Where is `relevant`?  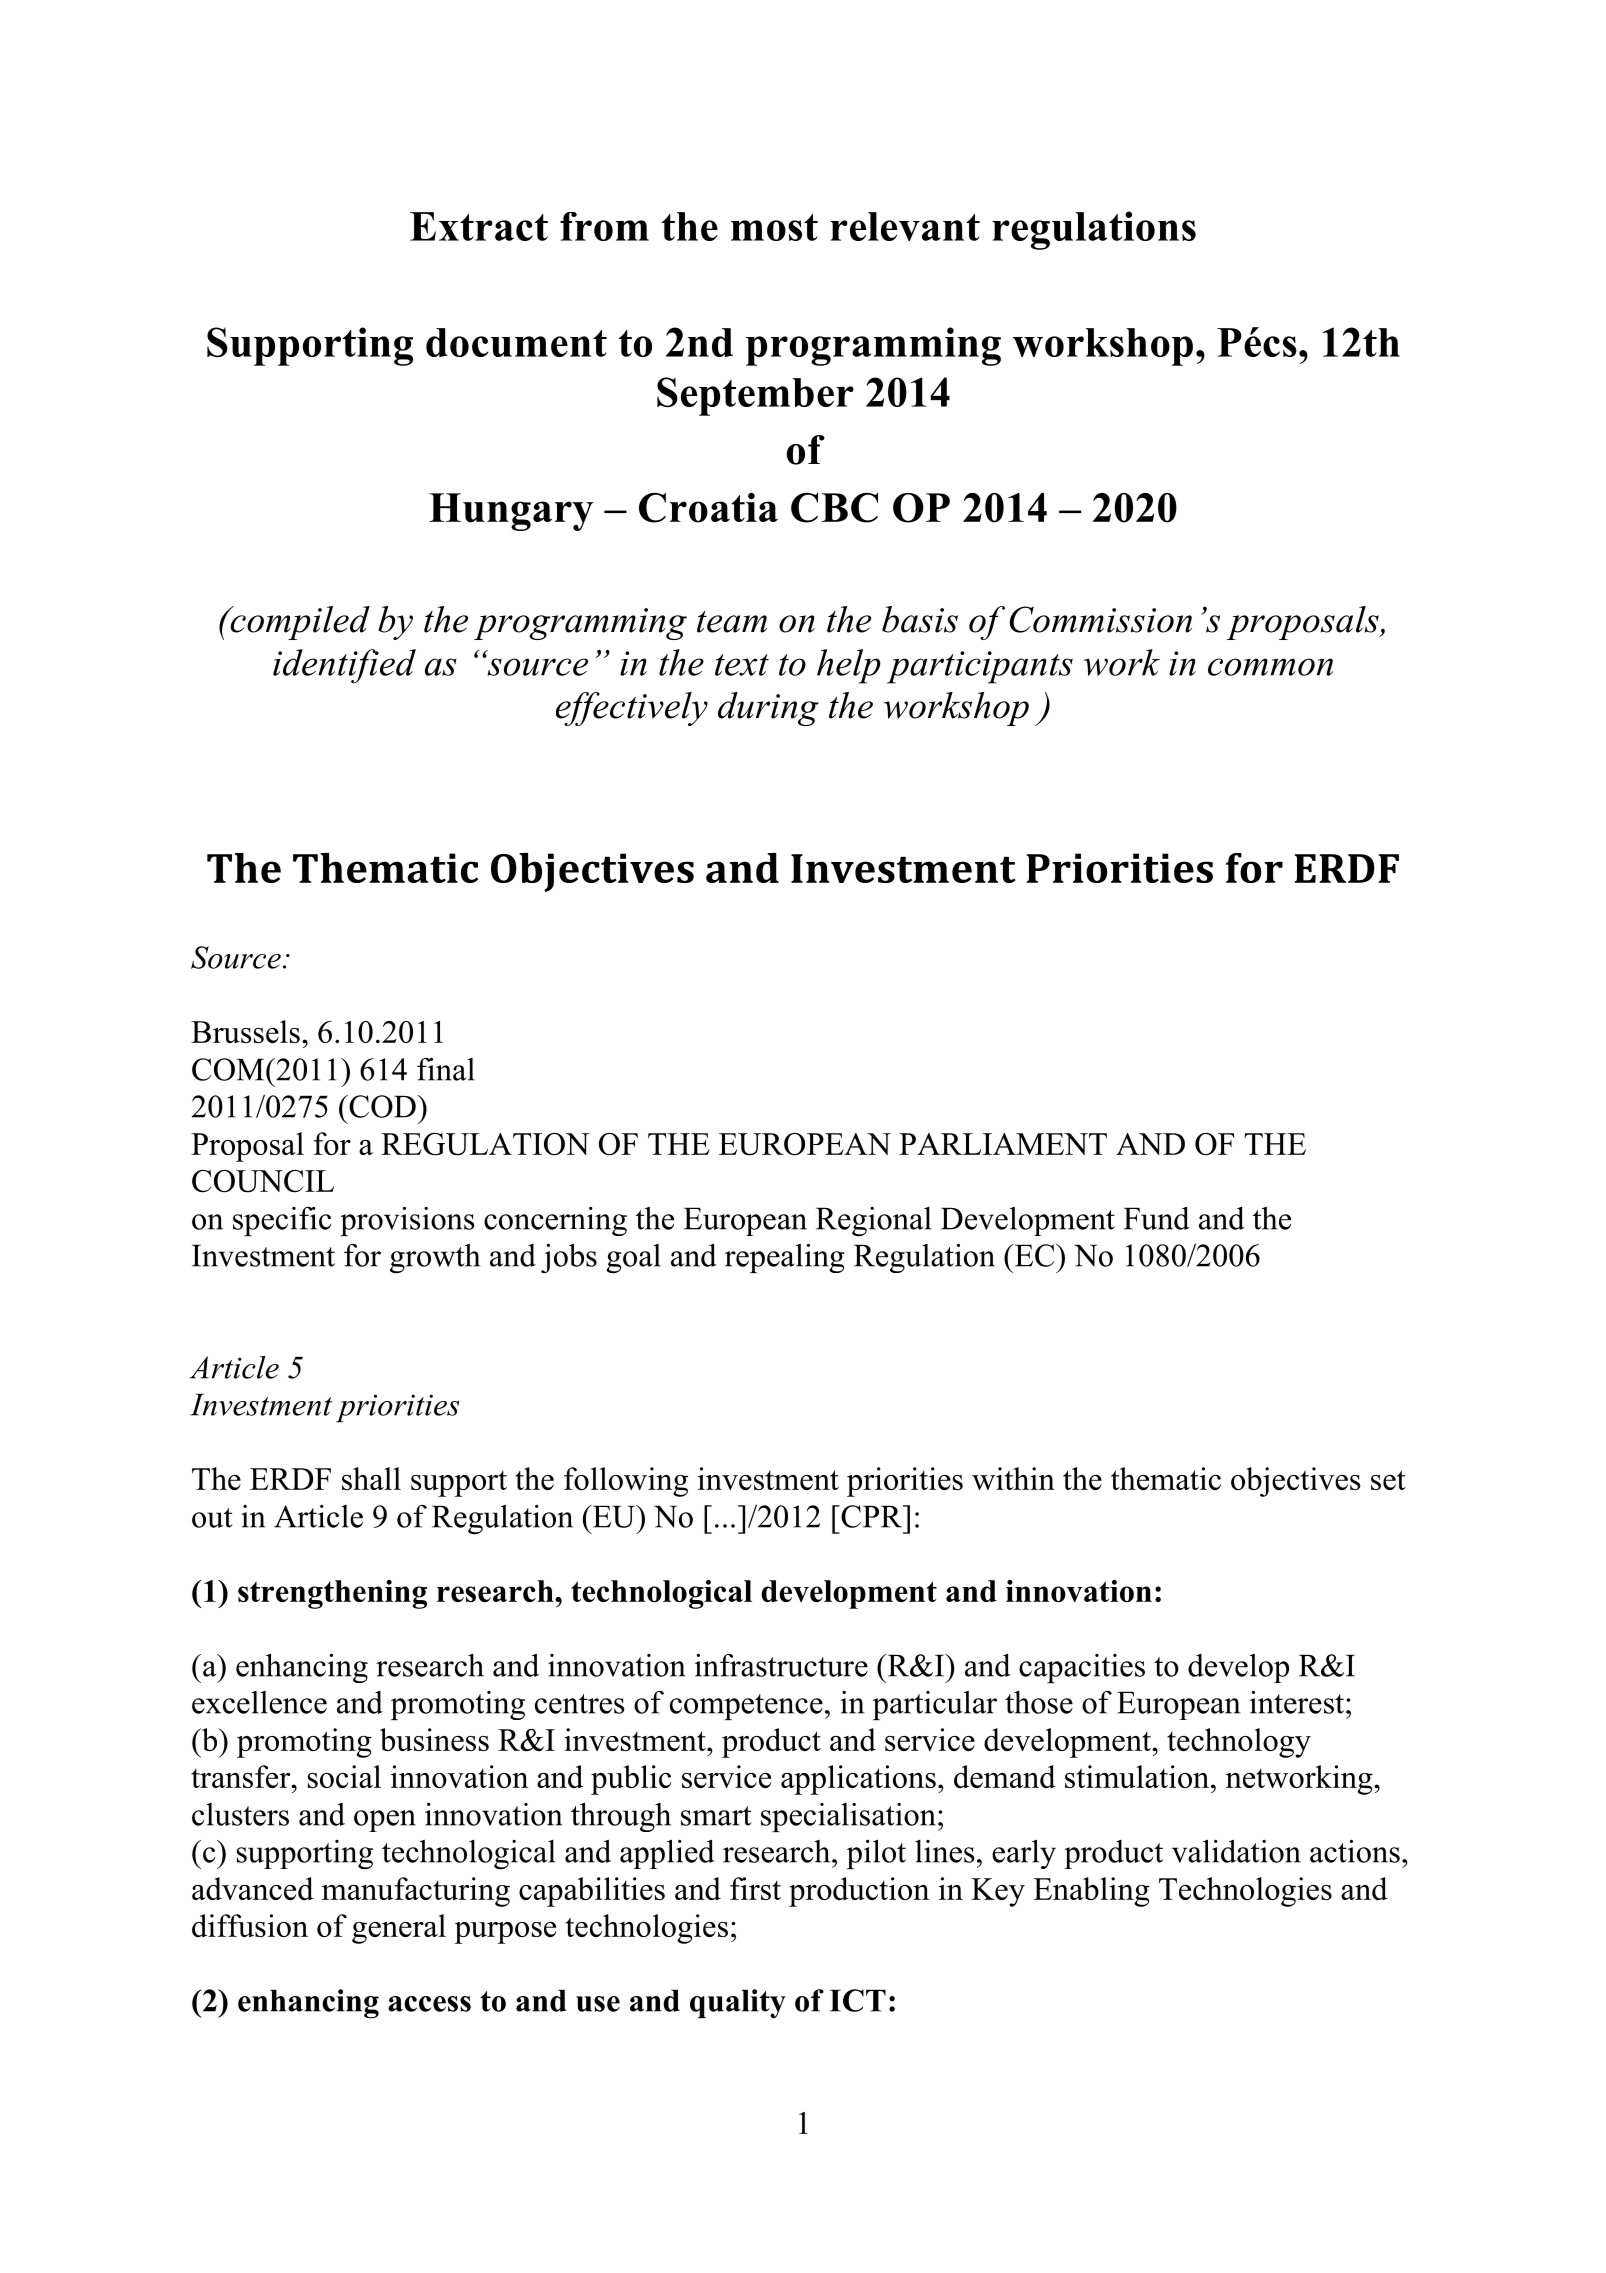 relevant is located at coordinates (905, 226).
